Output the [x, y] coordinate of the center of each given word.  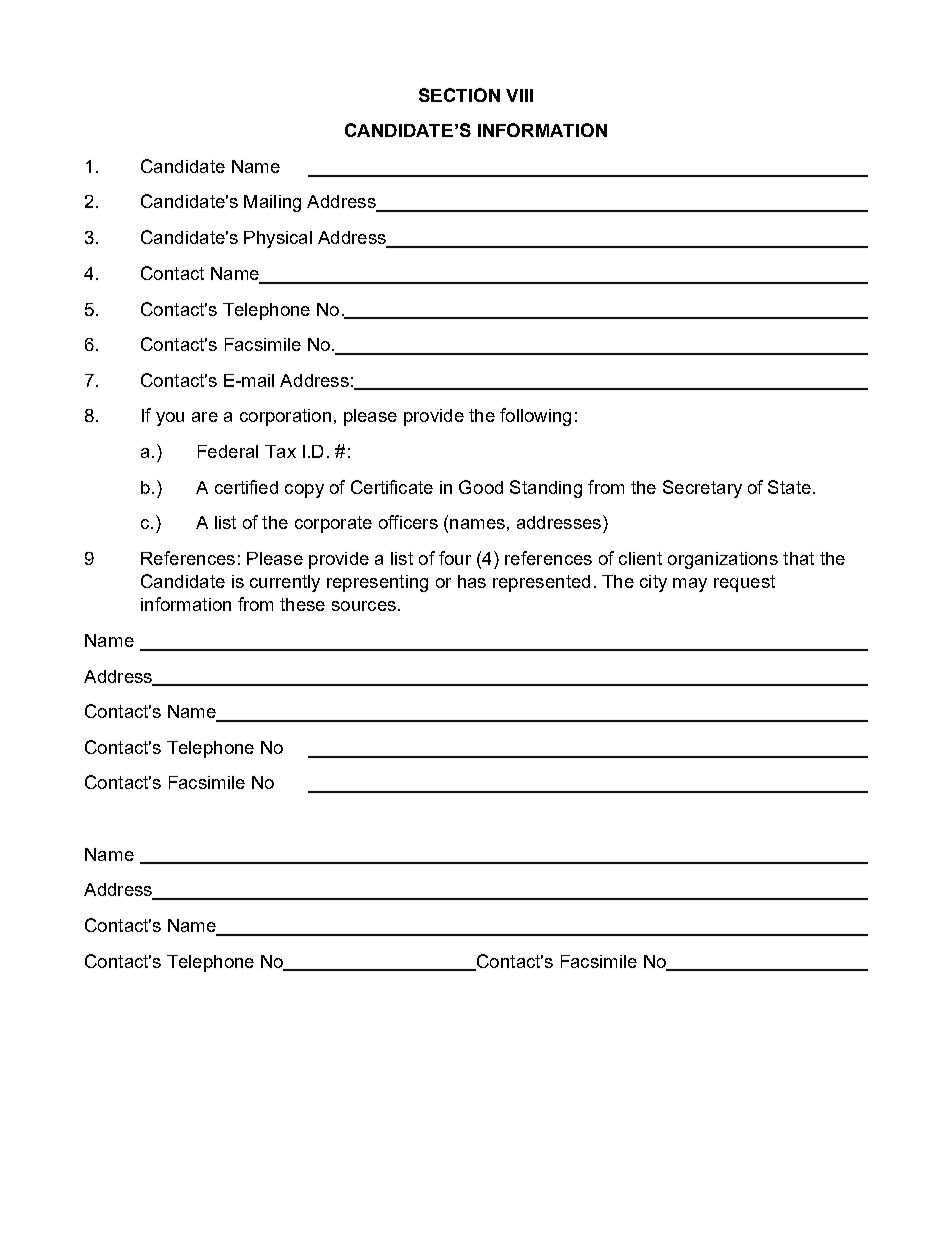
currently [285, 583]
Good [481, 487]
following [535, 417]
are [205, 417]
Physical [278, 239]
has [472, 581]
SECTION [459, 95]
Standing [546, 489]
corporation [285, 417]
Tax [280, 451]
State [789, 487]
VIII [519, 95]
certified [246, 487]
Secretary [702, 489]
